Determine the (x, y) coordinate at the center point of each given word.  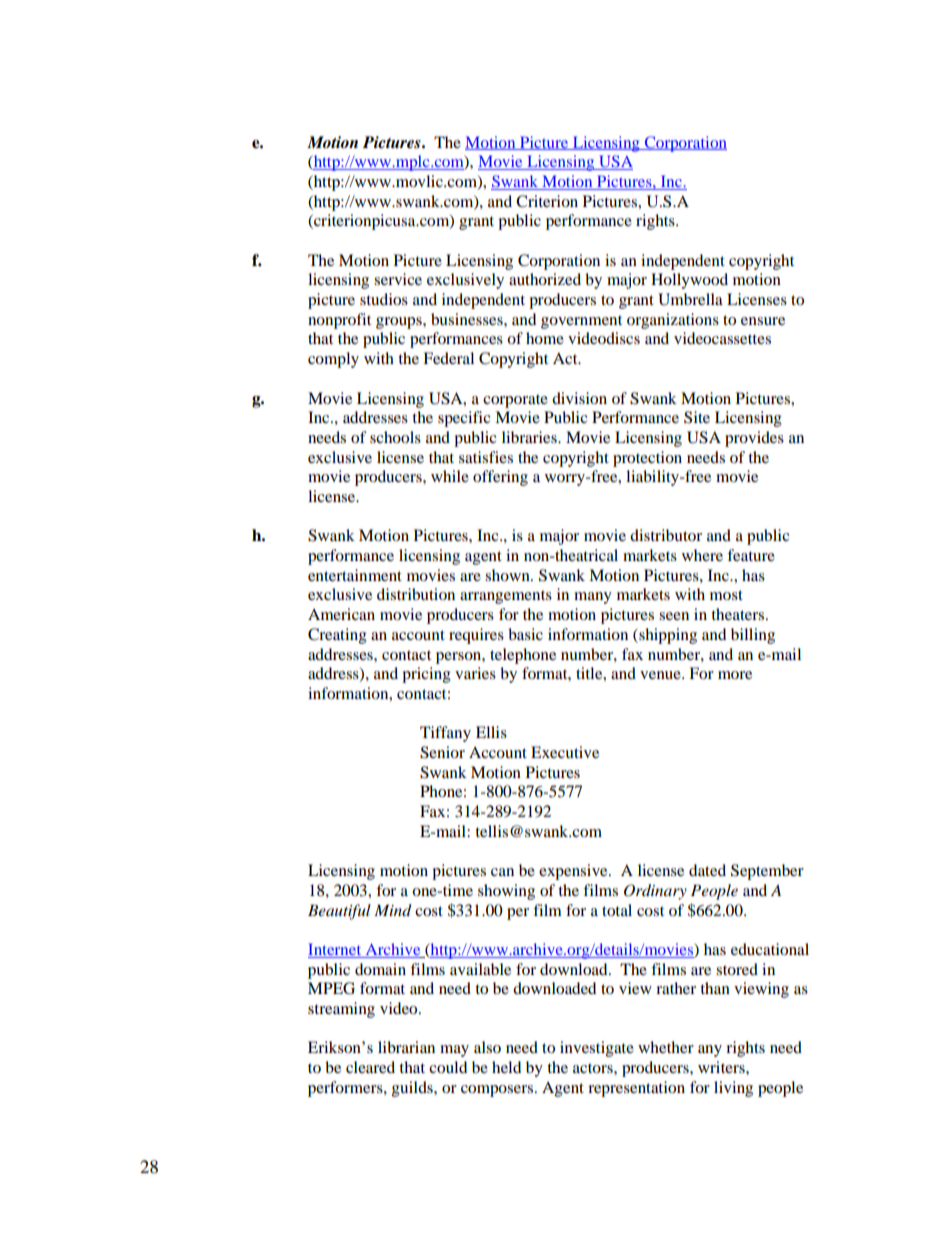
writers (722, 1067)
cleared (370, 1067)
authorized (545, 279)
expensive (574, 872)
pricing (426, 675)
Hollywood (689, 281)
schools (395, 437)
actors (594, 1068)
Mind (393, 910)
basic (525, 634)
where (702, 555)
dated (707, 870)
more (735, 675)
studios (384, 299)
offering (500, 478)
